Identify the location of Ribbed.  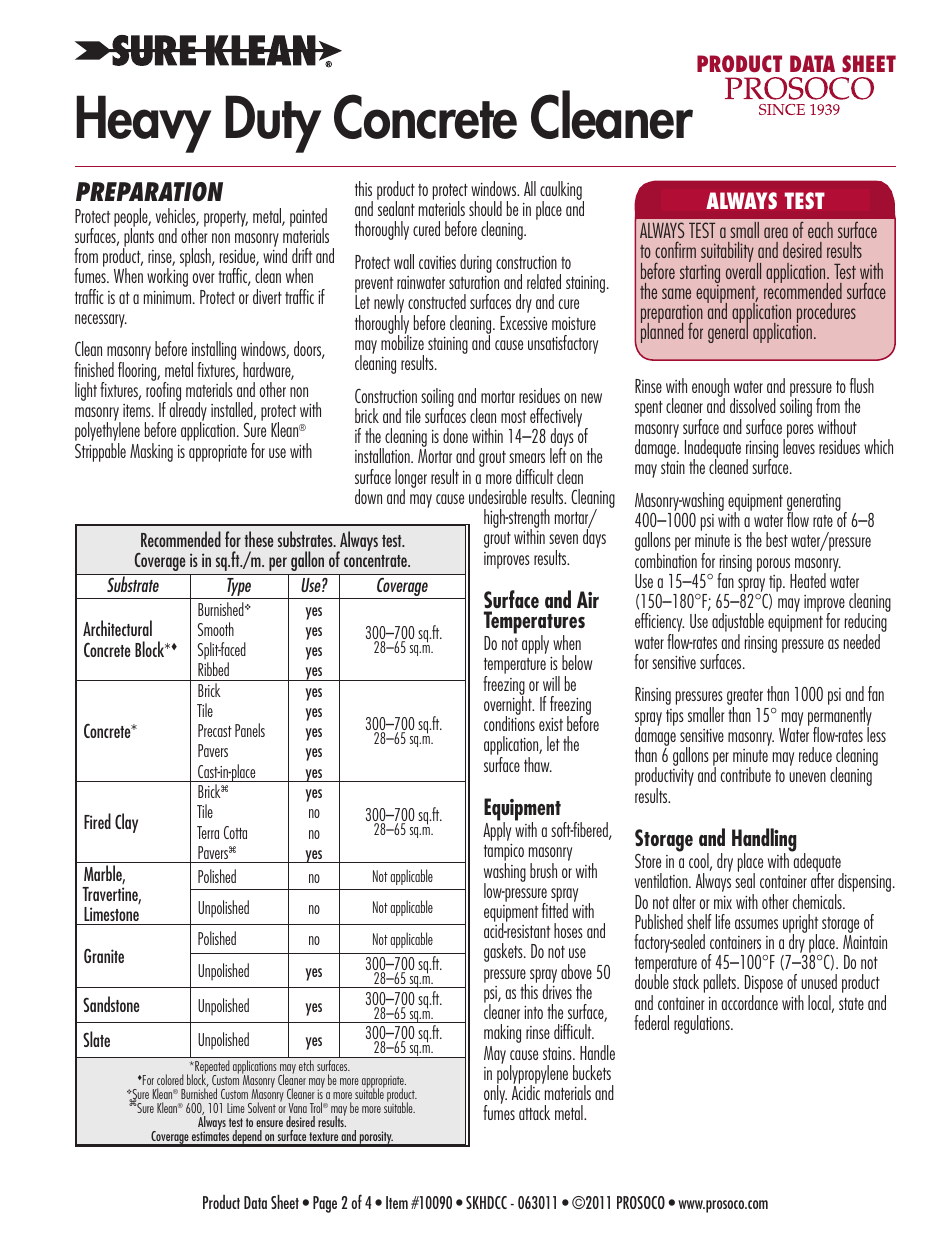
(213, 669).
